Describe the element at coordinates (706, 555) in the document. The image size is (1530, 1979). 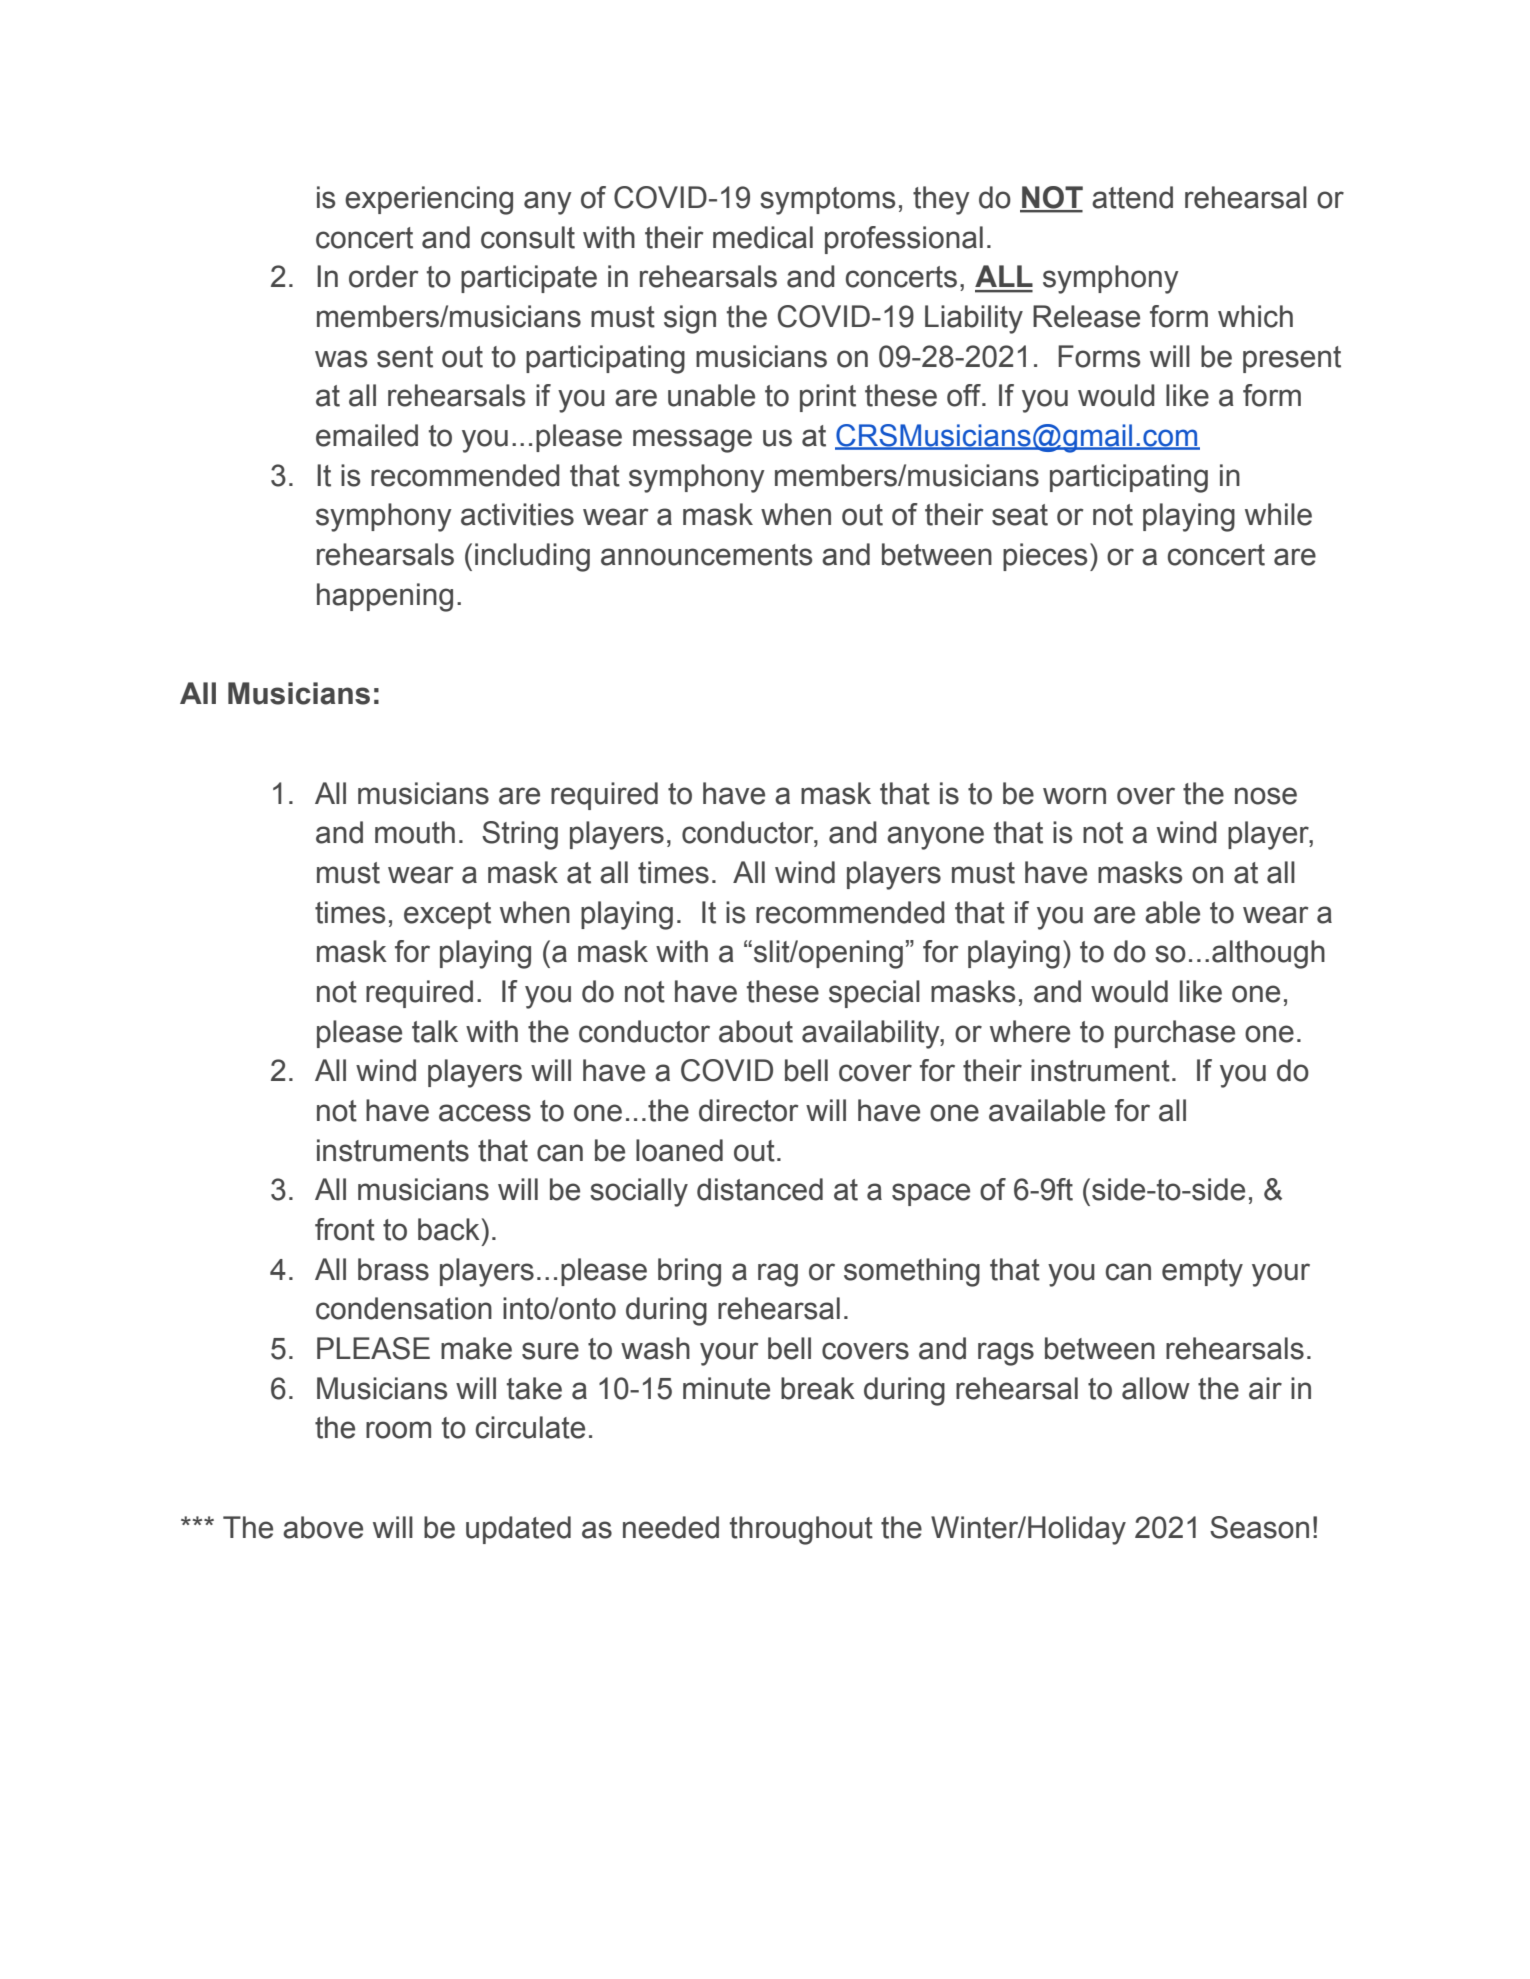
I see `announcements` at that location.
